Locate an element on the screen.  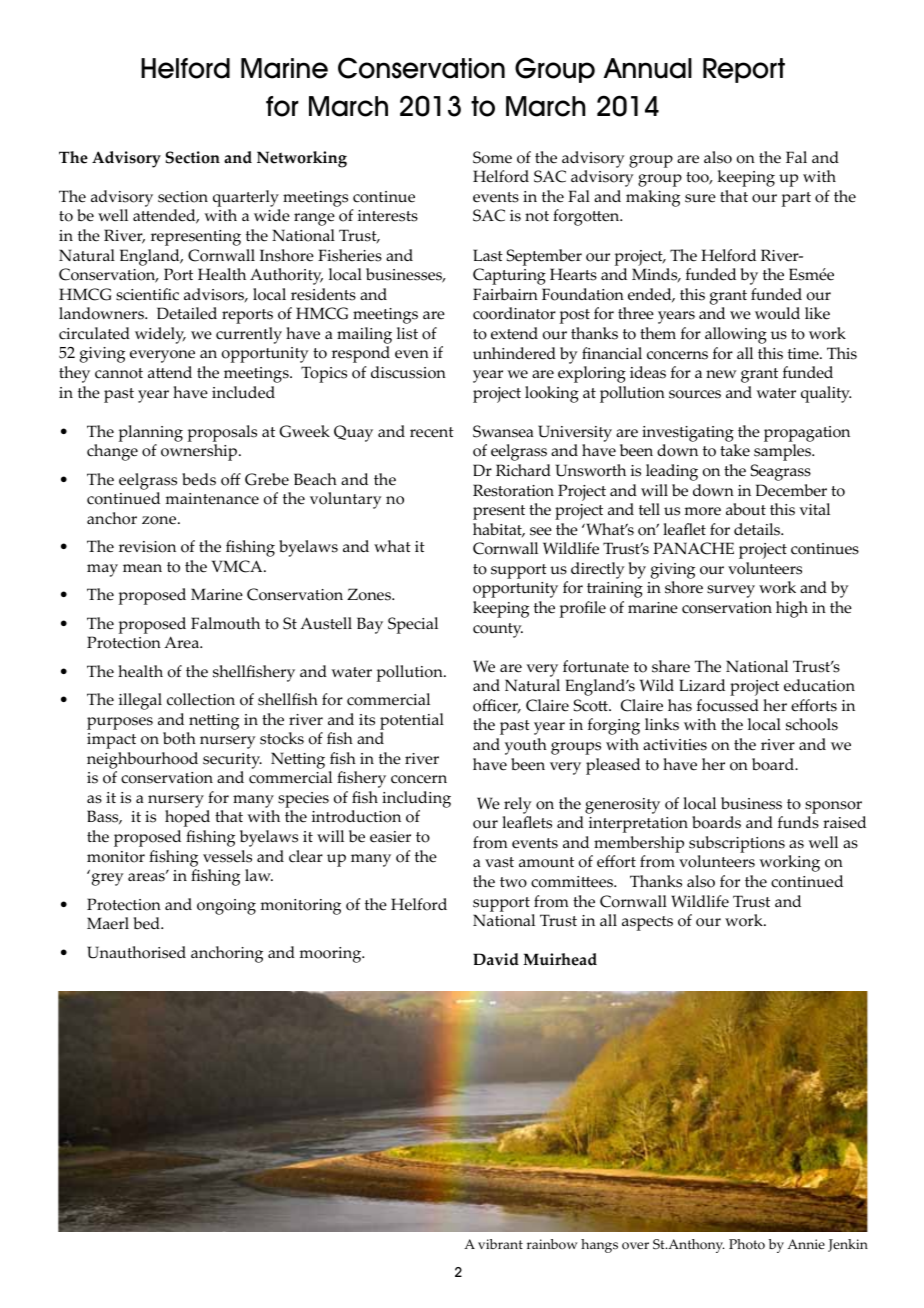
quarterly is located at coordinates (246, 198).
